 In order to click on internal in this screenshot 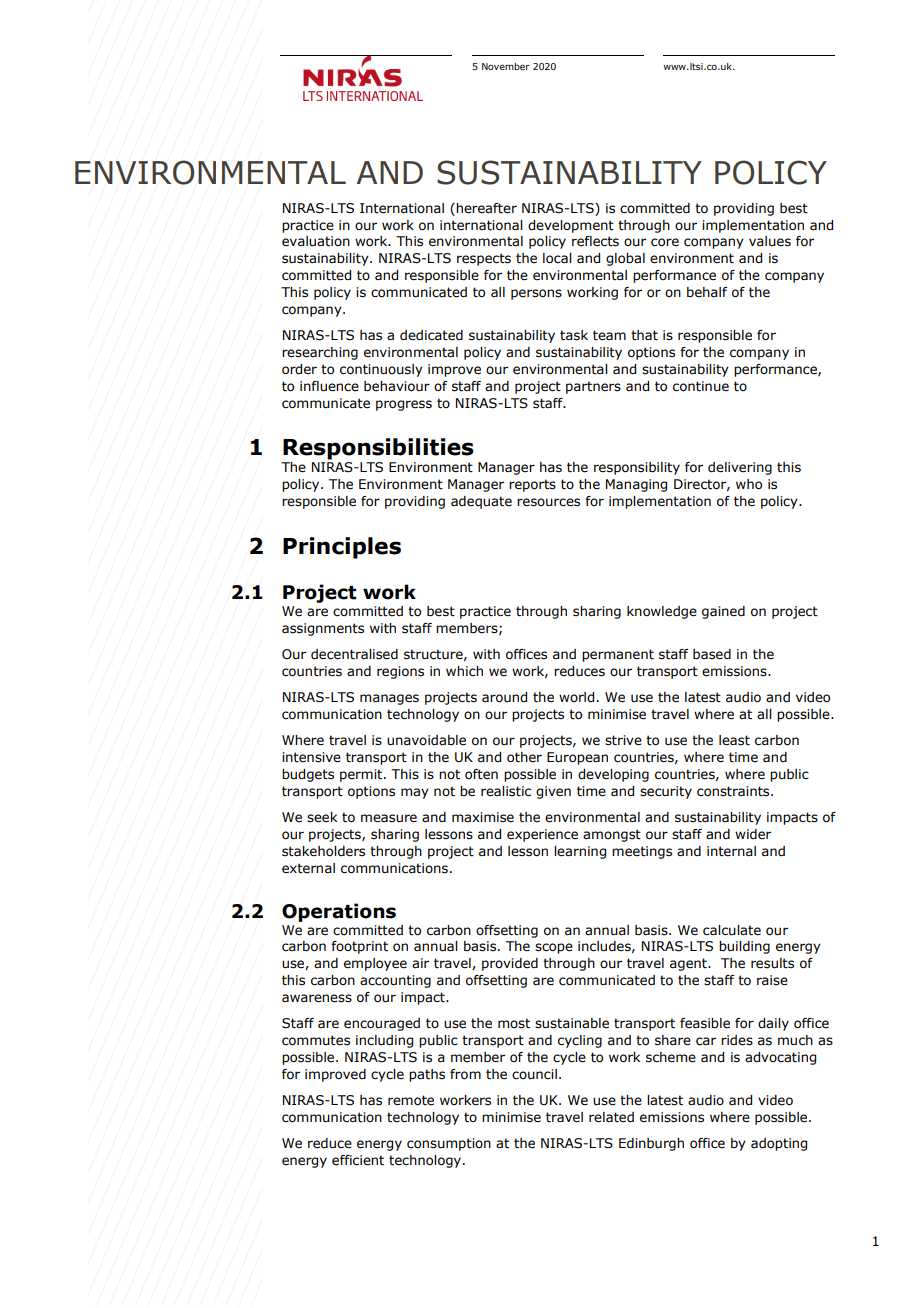, I will do `click(731, 851)`.
